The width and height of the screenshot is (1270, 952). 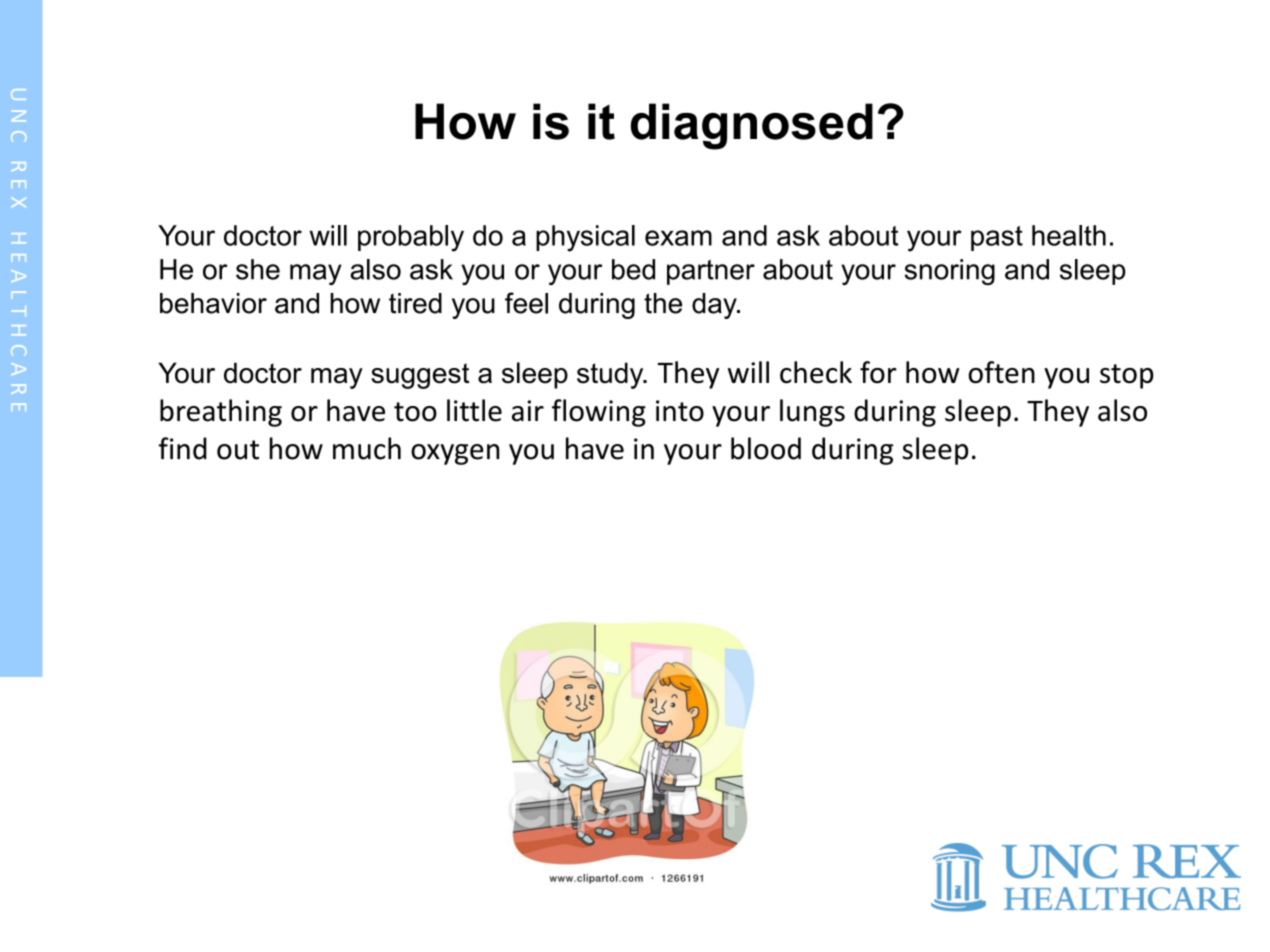 What do you see at coordinates (367, 448) in the screenshot?
I see `much` at bounding box center [367, 448].
